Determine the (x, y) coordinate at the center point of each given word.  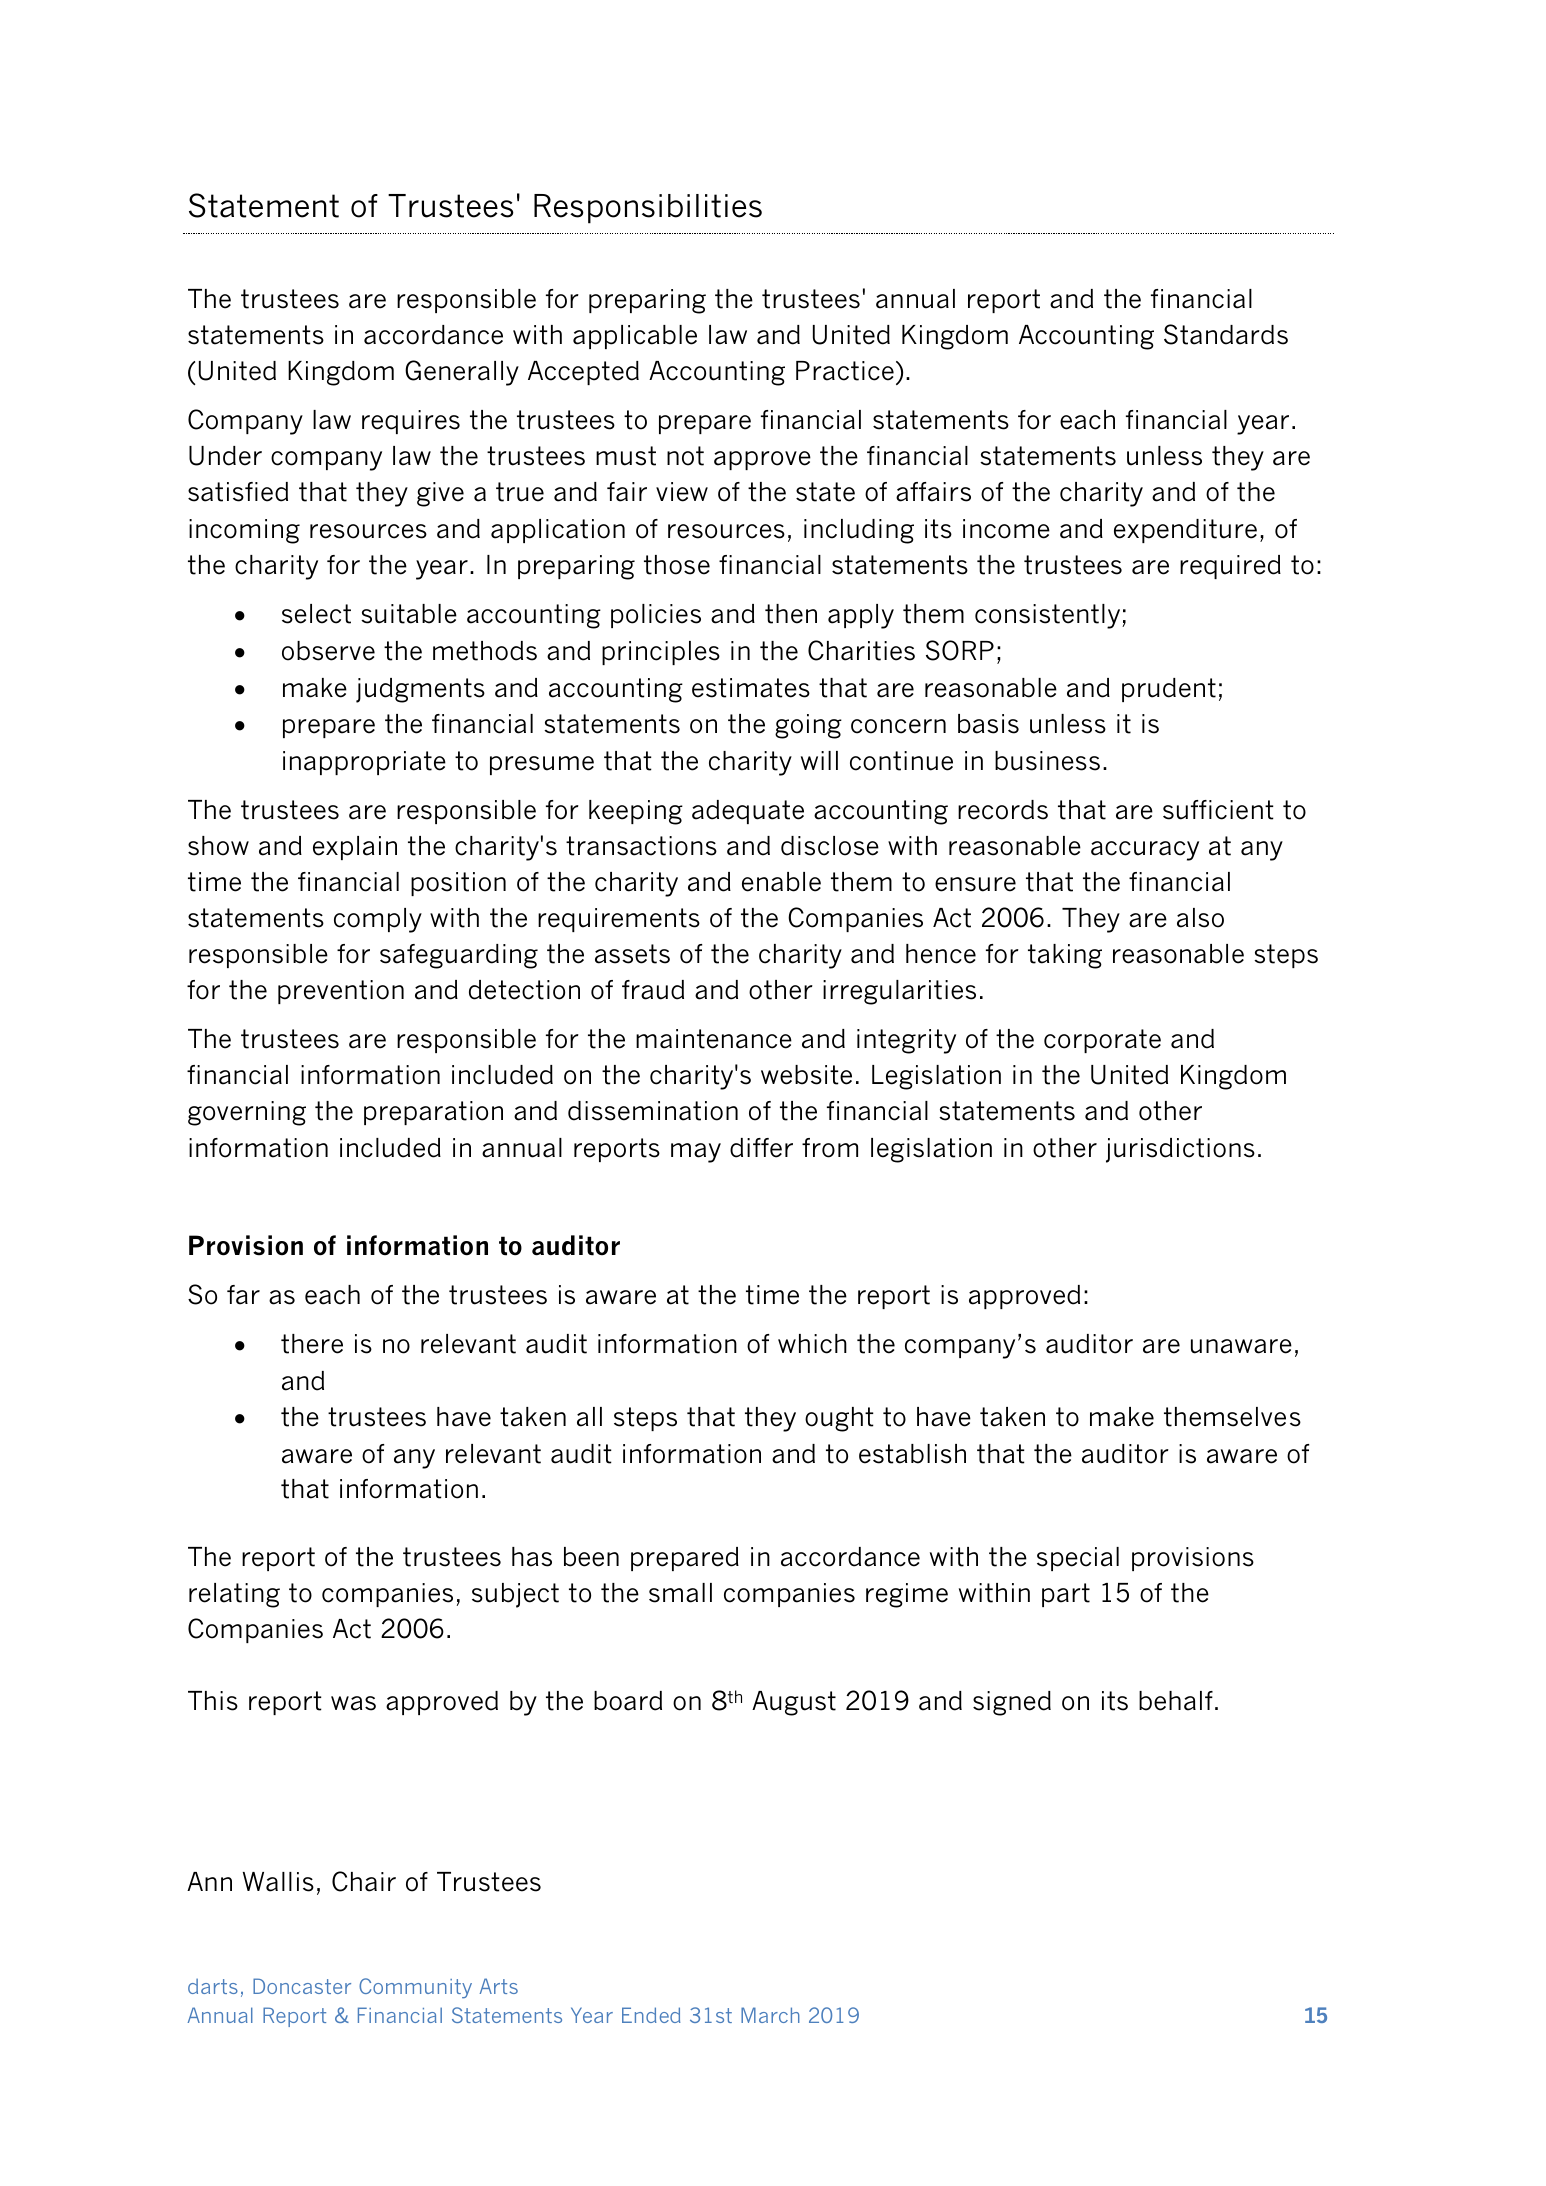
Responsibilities (648, 209)
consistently (1049, 616)
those (677, 565)
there (312, 1344)
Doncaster (302, 1986)
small (680, 1593)
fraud (653, 990)
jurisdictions (1180, 1150)
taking (1065, 956)
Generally (462, 373)
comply (378, 920)
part (1066, 1595)
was (353, 1703)
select (316, 614)
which (812, 1344)
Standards (1226, 334)
